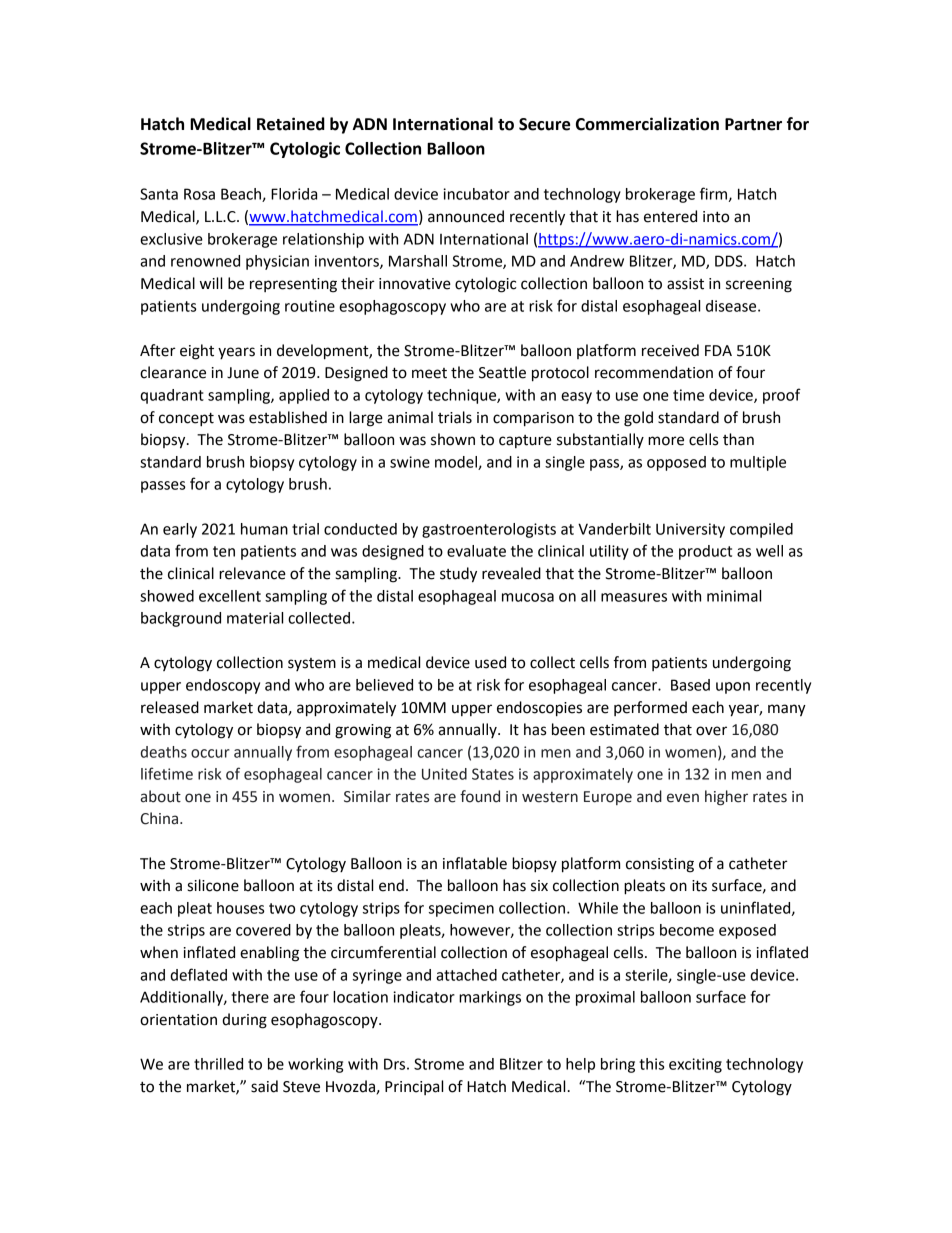 The image size is (952, 1233). Describe the element at coordinates (218, 1064) in the page. I see `thrilled` at that location.
